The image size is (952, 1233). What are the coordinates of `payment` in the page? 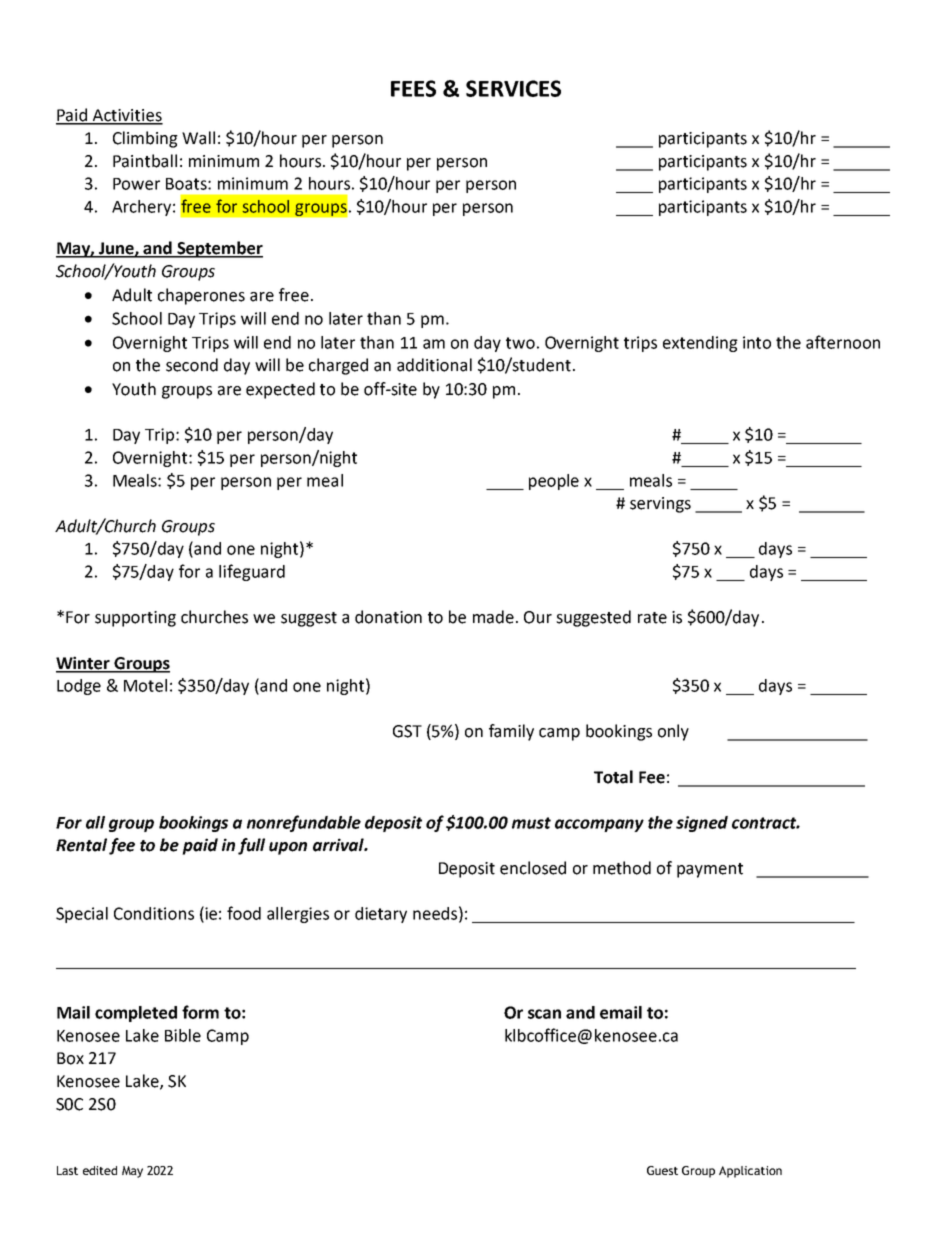 It's located at (710, 870).
